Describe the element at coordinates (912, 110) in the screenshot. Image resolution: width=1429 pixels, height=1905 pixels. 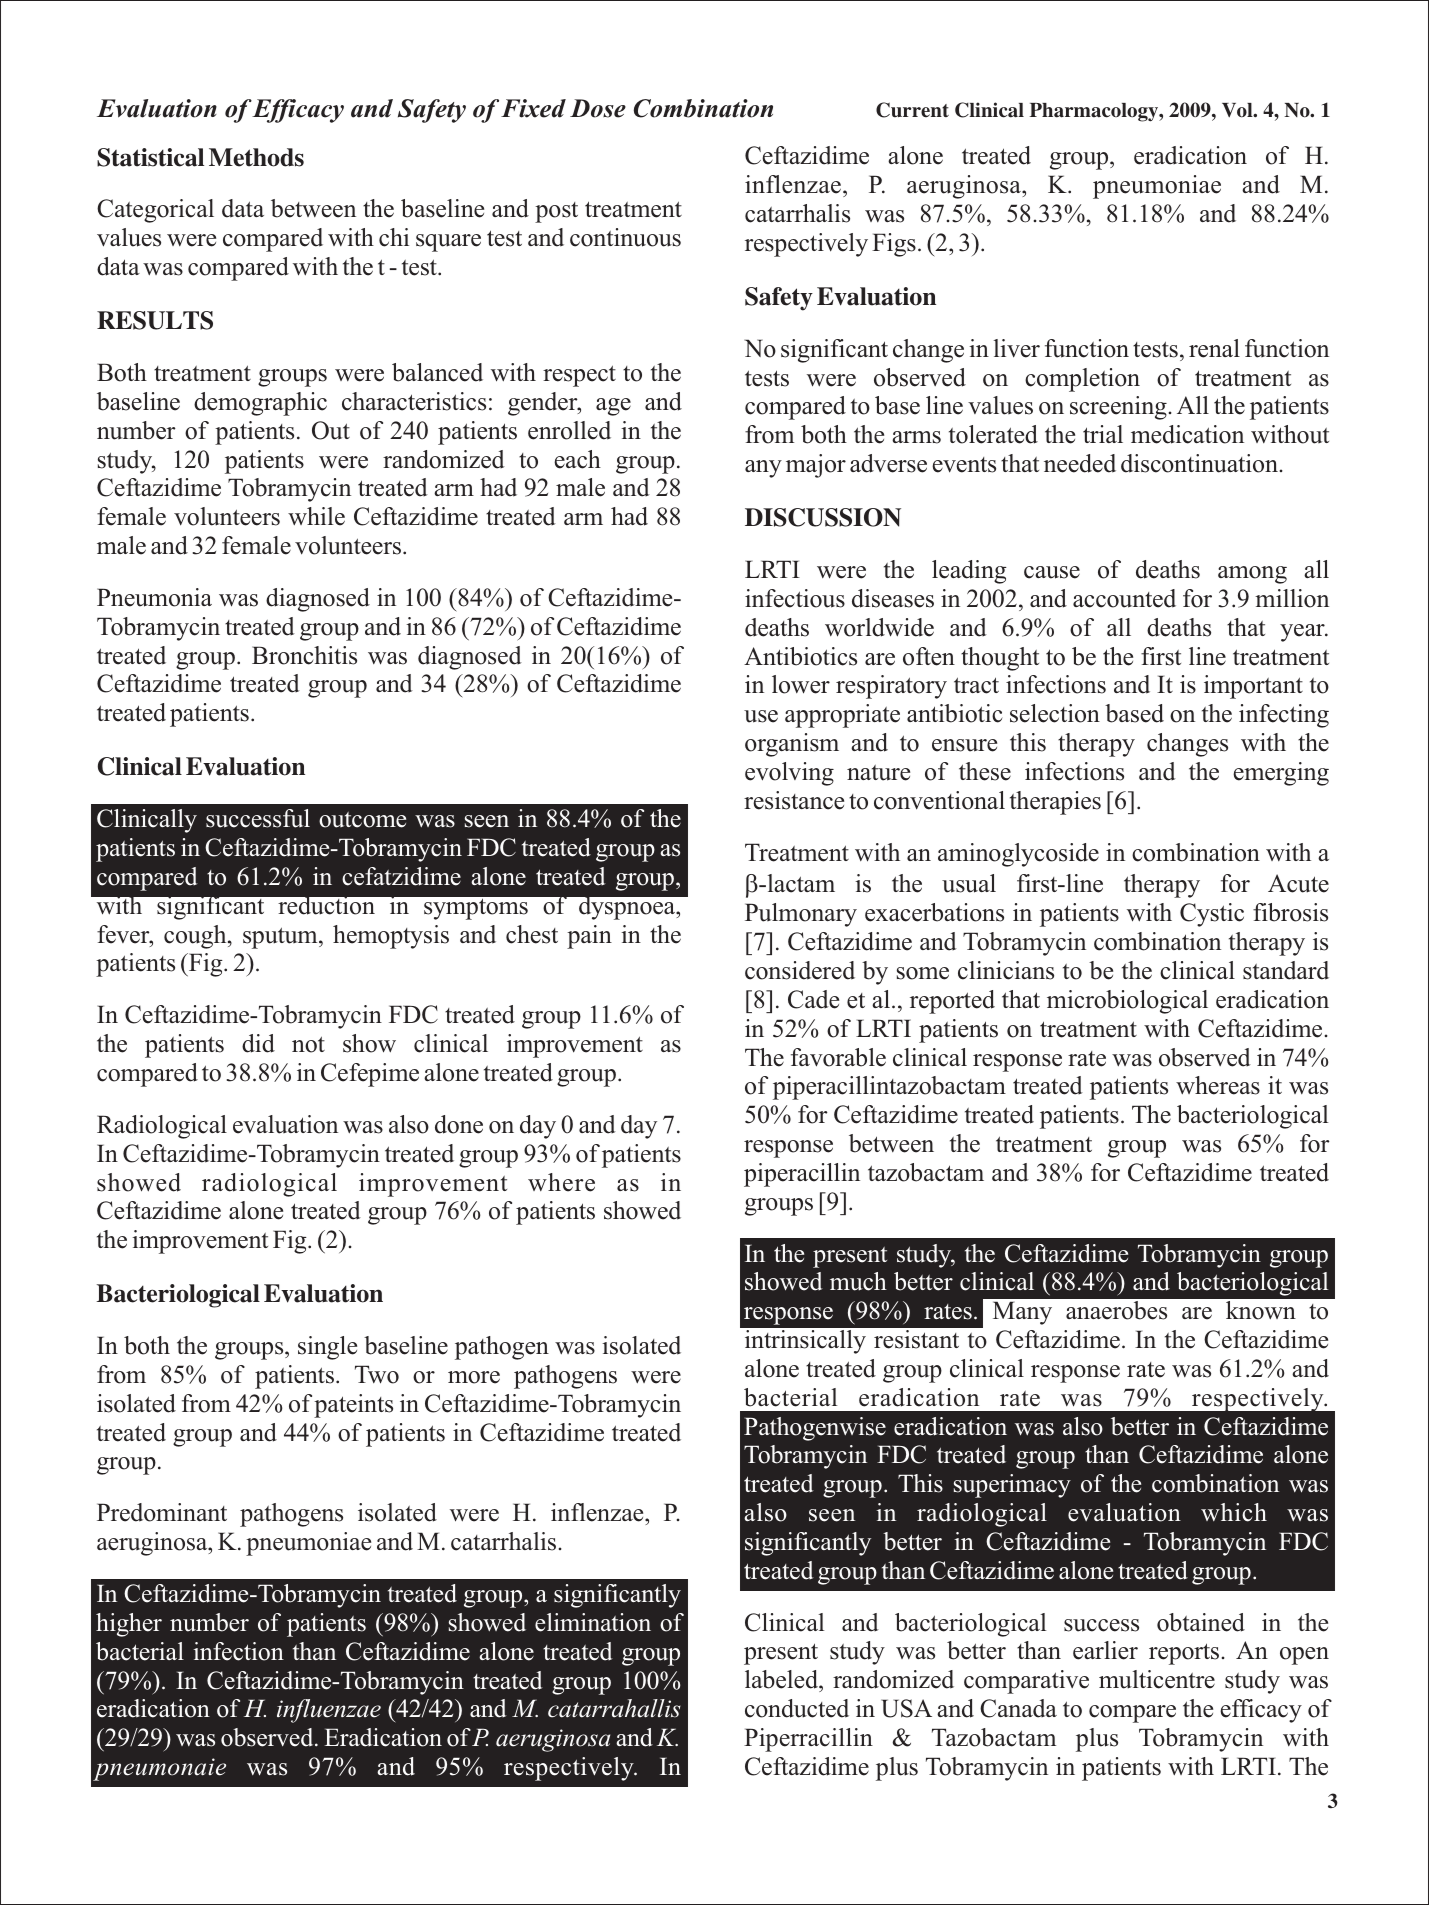
I see `Current` at that location.
